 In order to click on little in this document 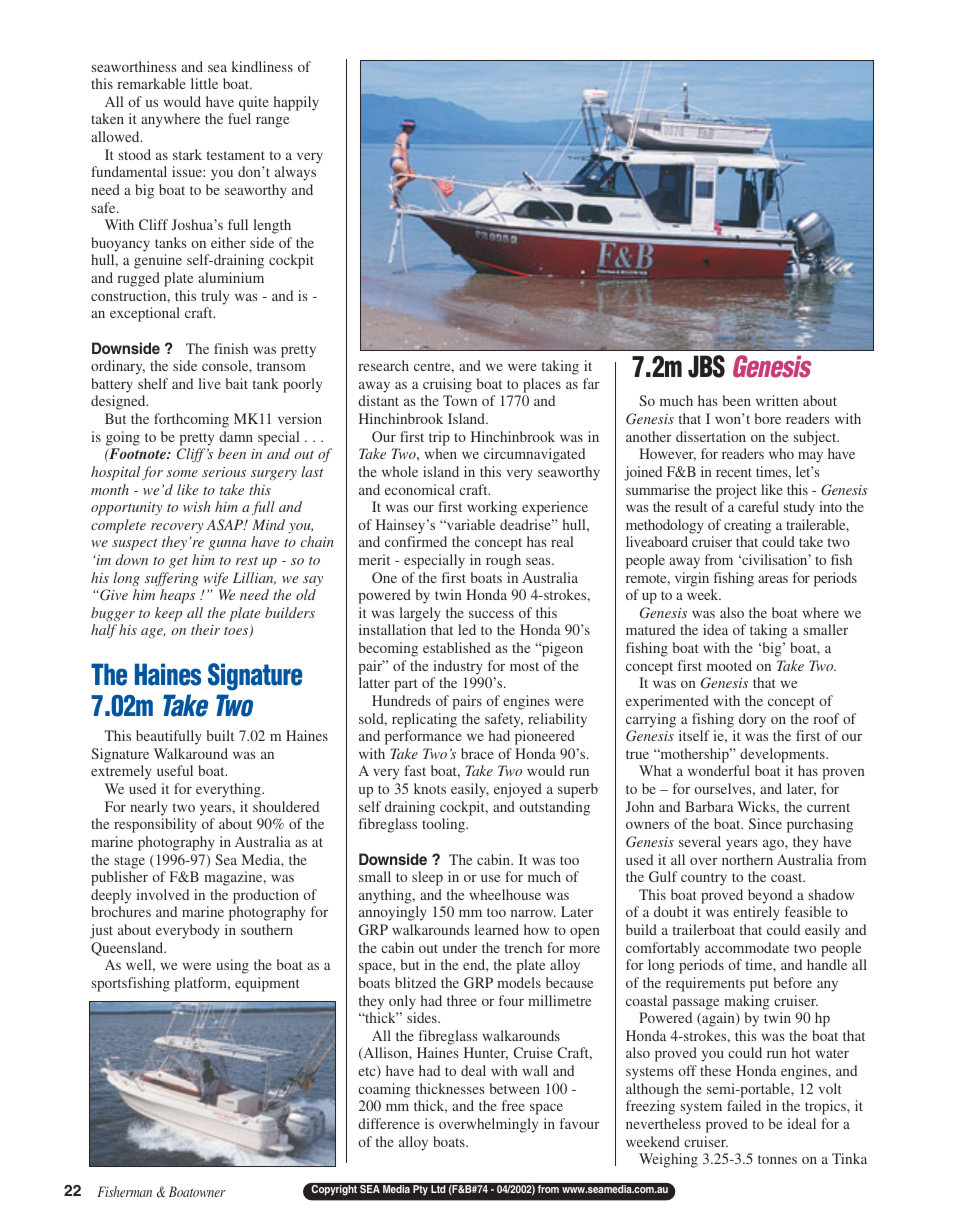, I will do `click(204, 83)`.
